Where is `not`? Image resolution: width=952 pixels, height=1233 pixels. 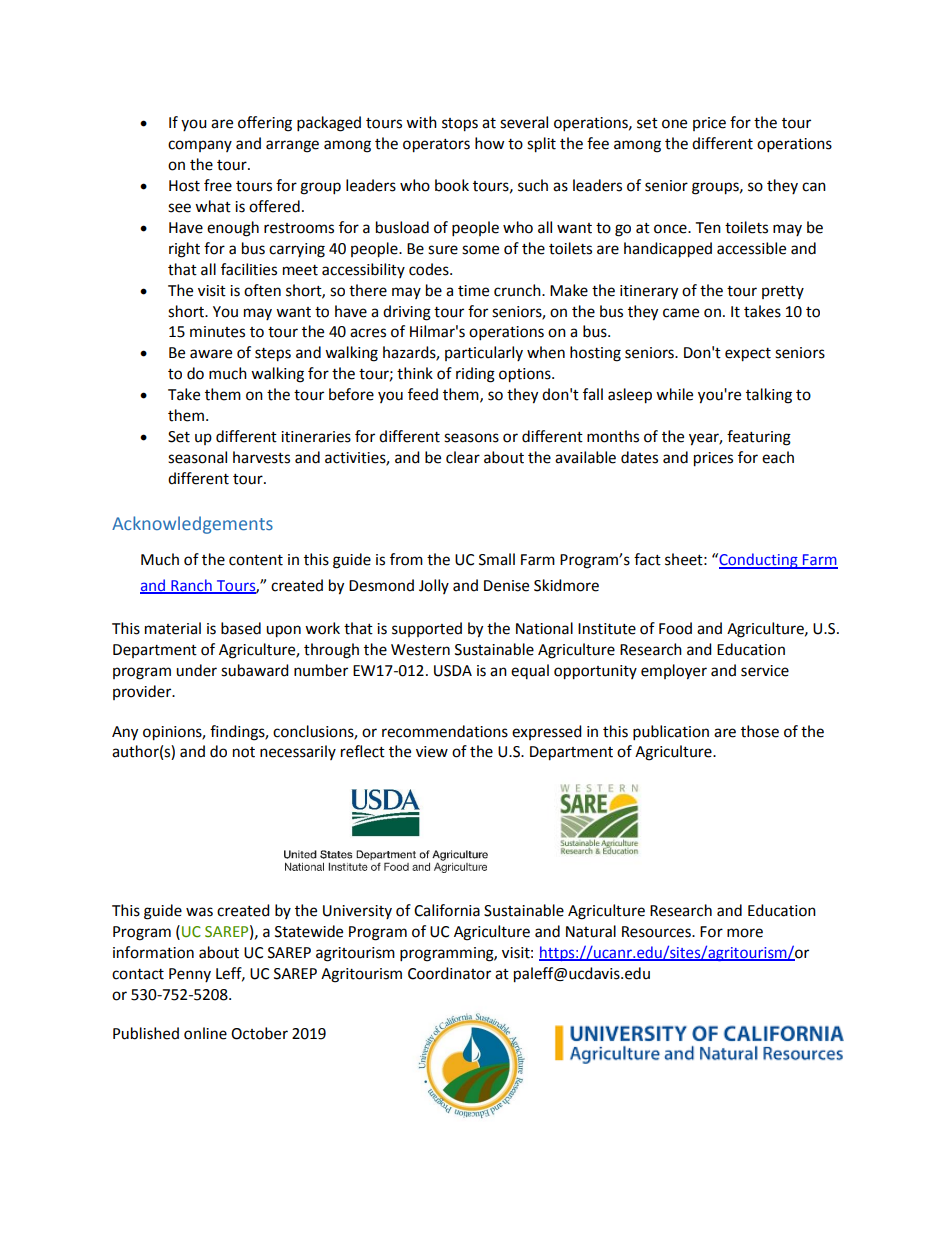
not is located at coordinates (244, 752).
